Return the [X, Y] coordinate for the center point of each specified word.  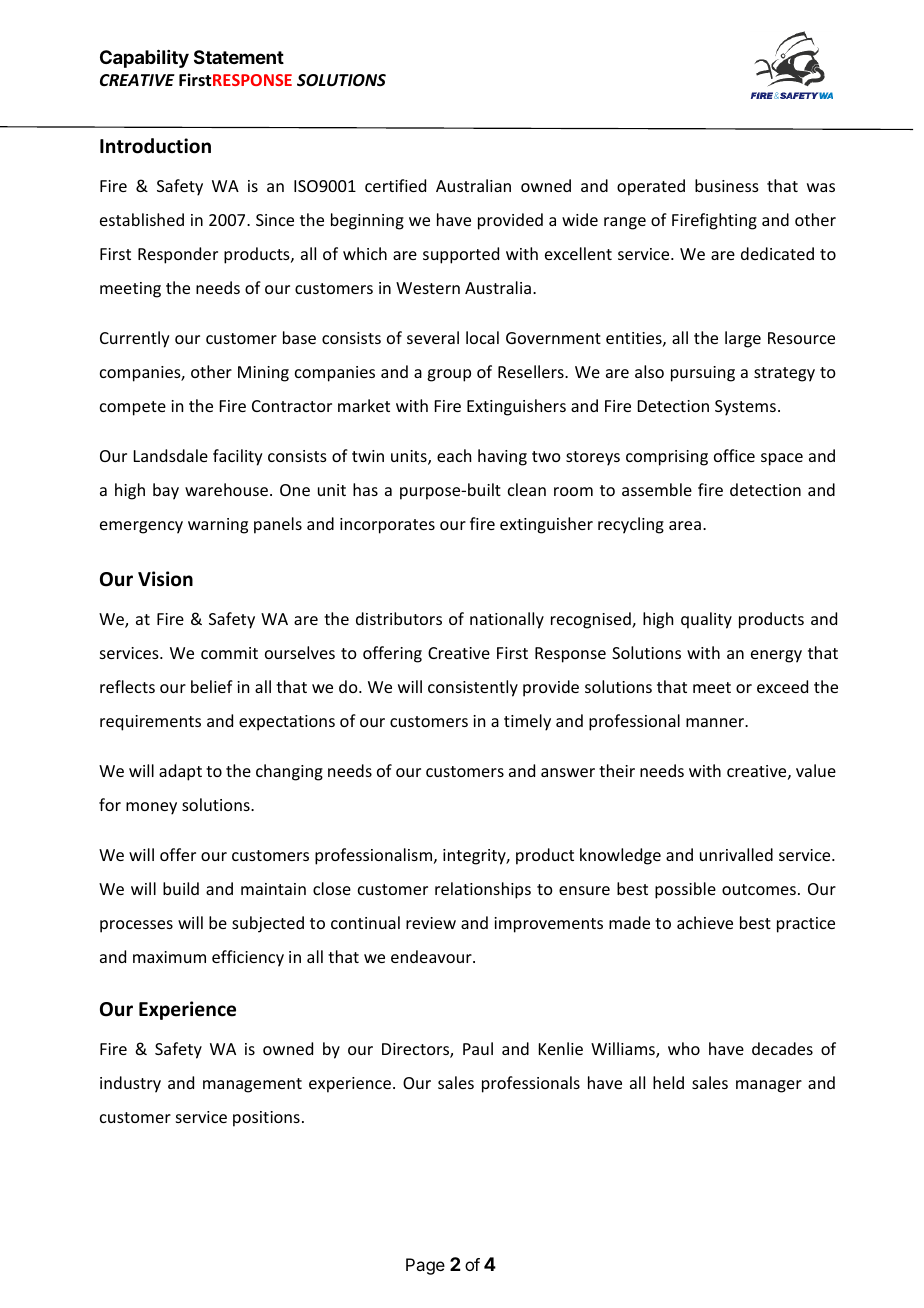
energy [776, 656]
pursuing [703, 374]
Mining [263, 374]
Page [425, 1266]
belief [212, 686]
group [449, 375]
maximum [169, 957]
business [727, 185]
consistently [473, 688]
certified [395, 185]
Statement [239, 57]
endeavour [432, 956]
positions [266, 1119]
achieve [705, 922]
